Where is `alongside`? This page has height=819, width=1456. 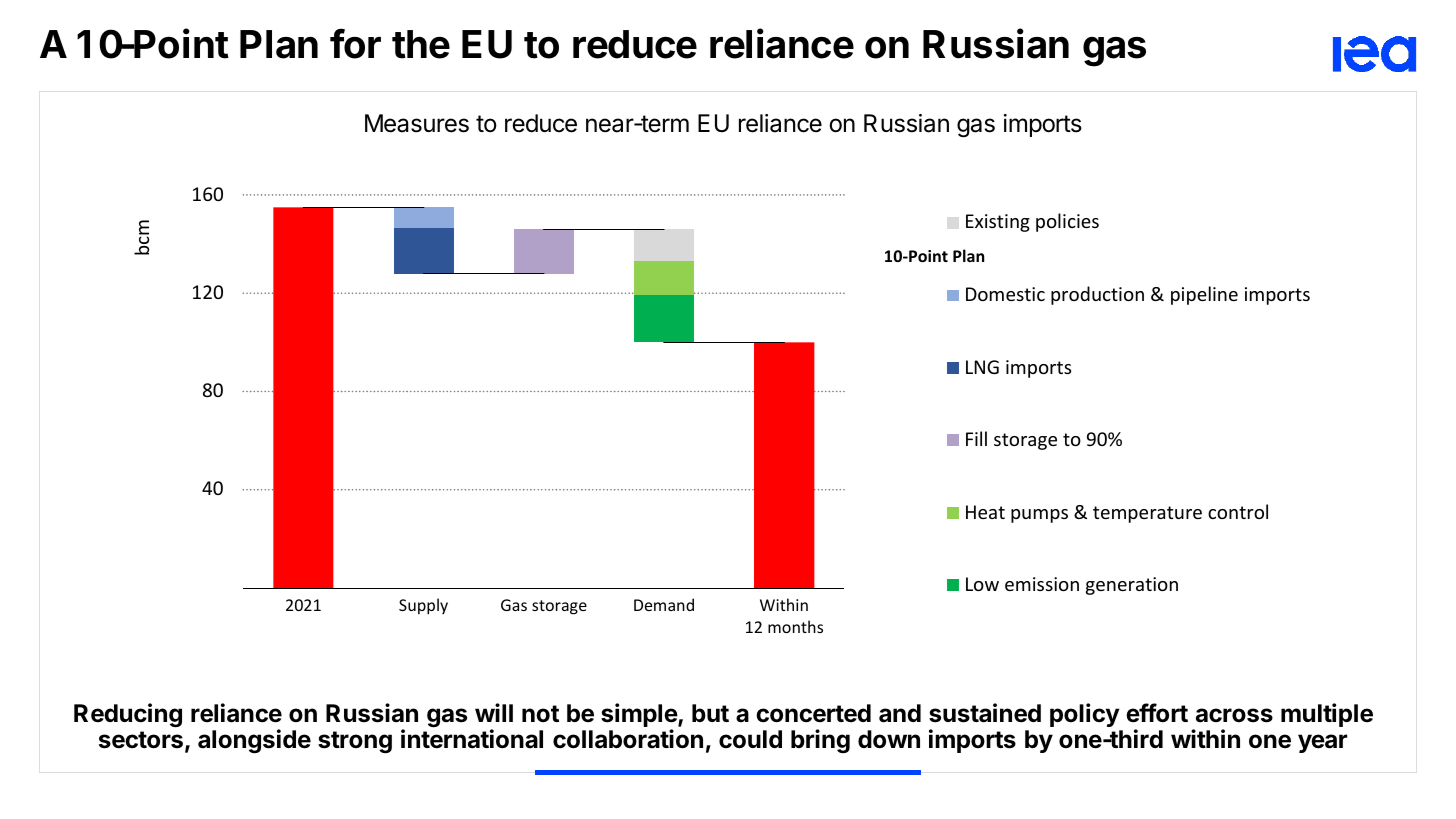
alongside is located at coordinates (254, 741).
